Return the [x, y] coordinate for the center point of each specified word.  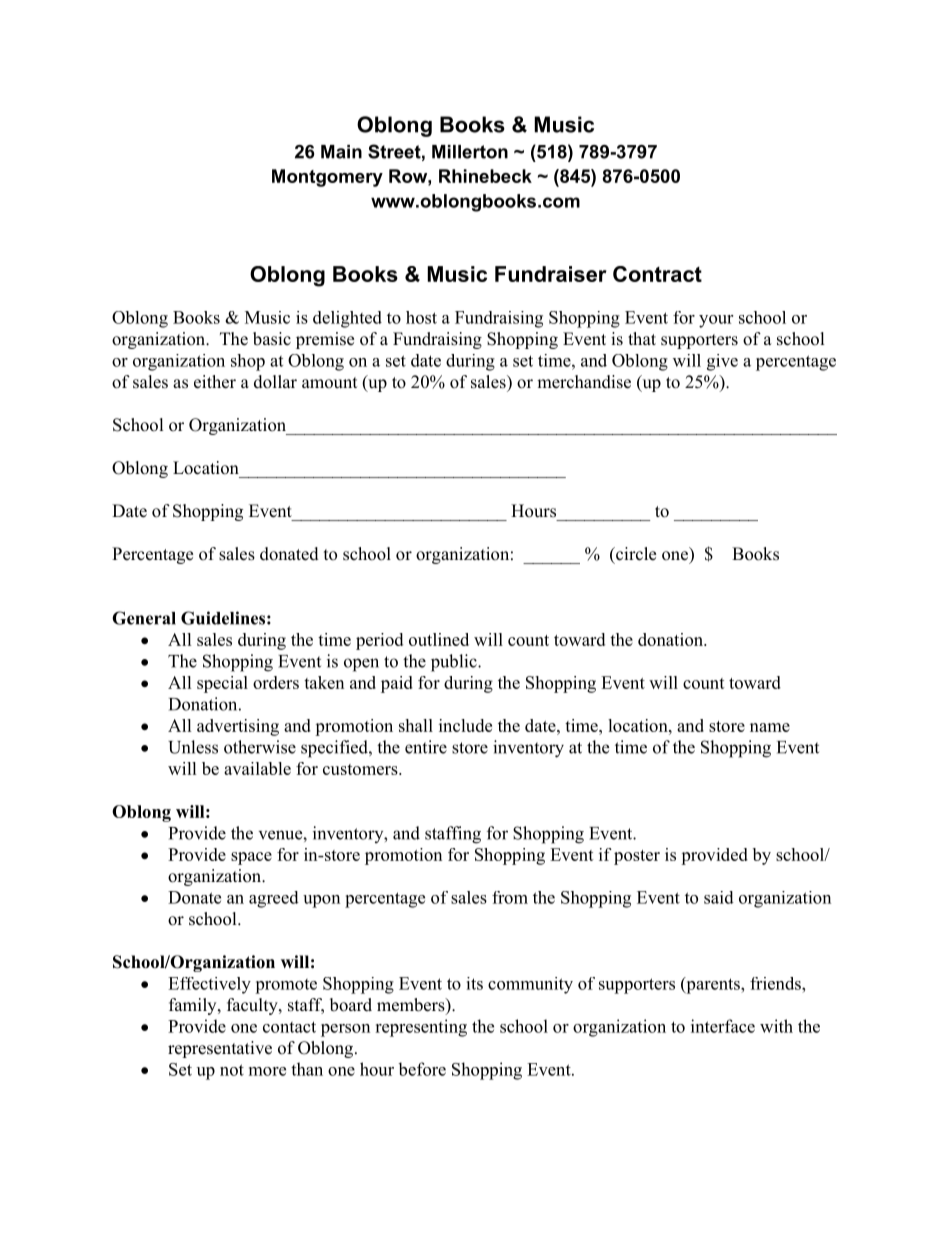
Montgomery [327, 178]
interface [723, 1026]
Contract [657, 274]
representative [220, 1049]
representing [421, 1028]
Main [341, 152]
